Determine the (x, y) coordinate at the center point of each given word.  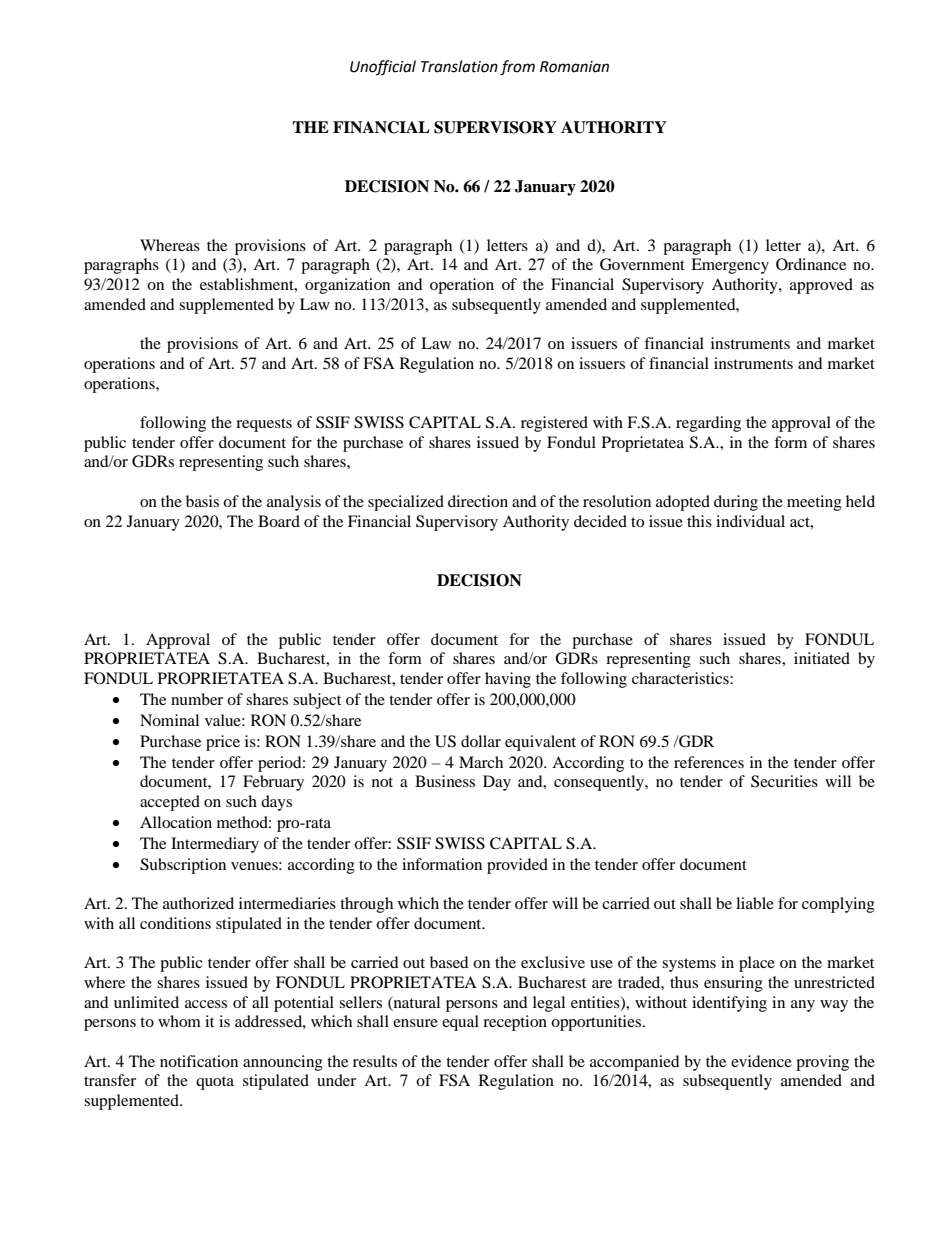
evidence (761, 1061)
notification (199, 1061)
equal (460, 1023)
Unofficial (383, 67)
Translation (459, 66)
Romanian (574, 67)
